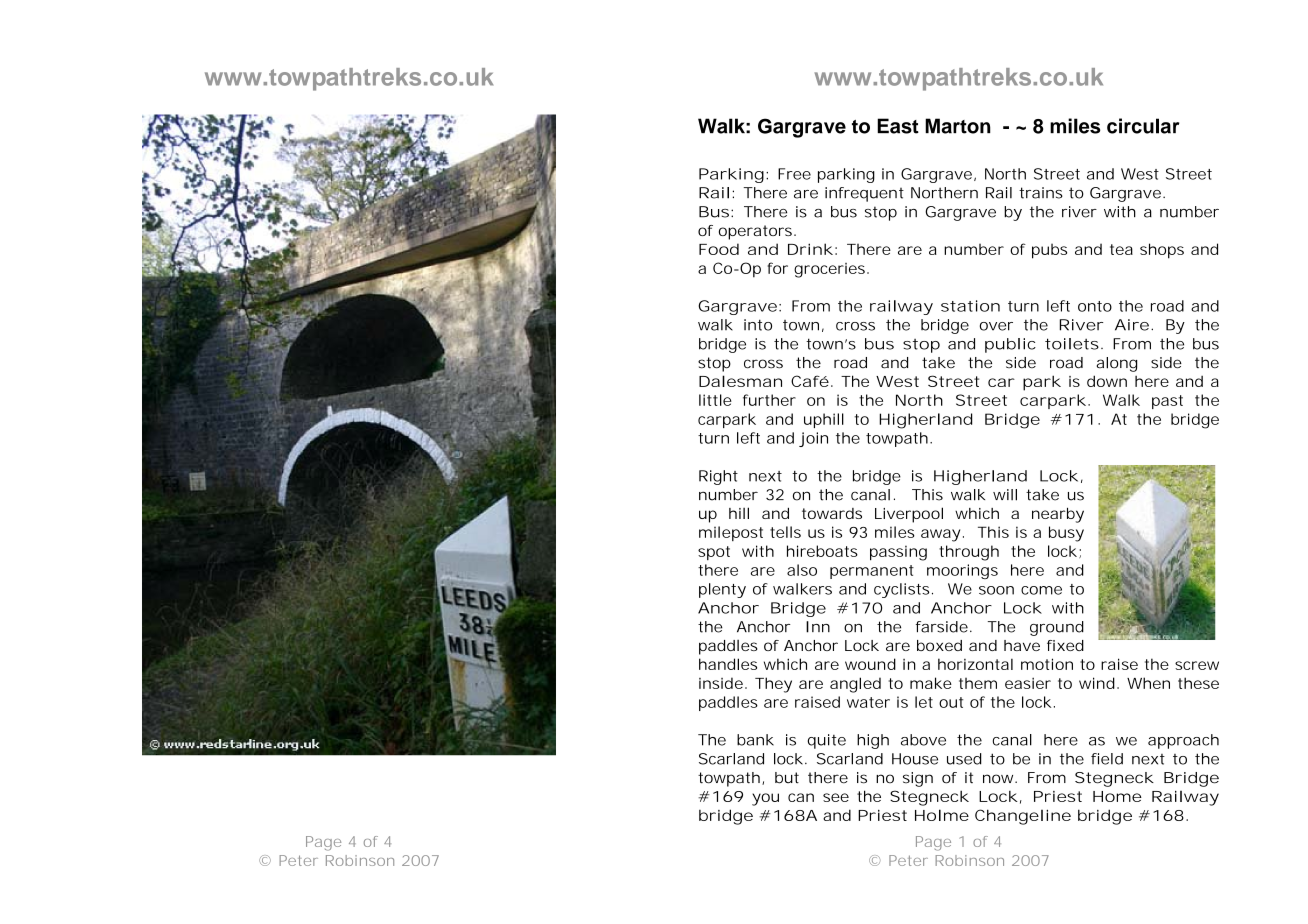 The height and width of the screenshot is (924, 1308). Describe the element at coordinates (1117, 796) in the screenshot. I see `Home` at that location.
